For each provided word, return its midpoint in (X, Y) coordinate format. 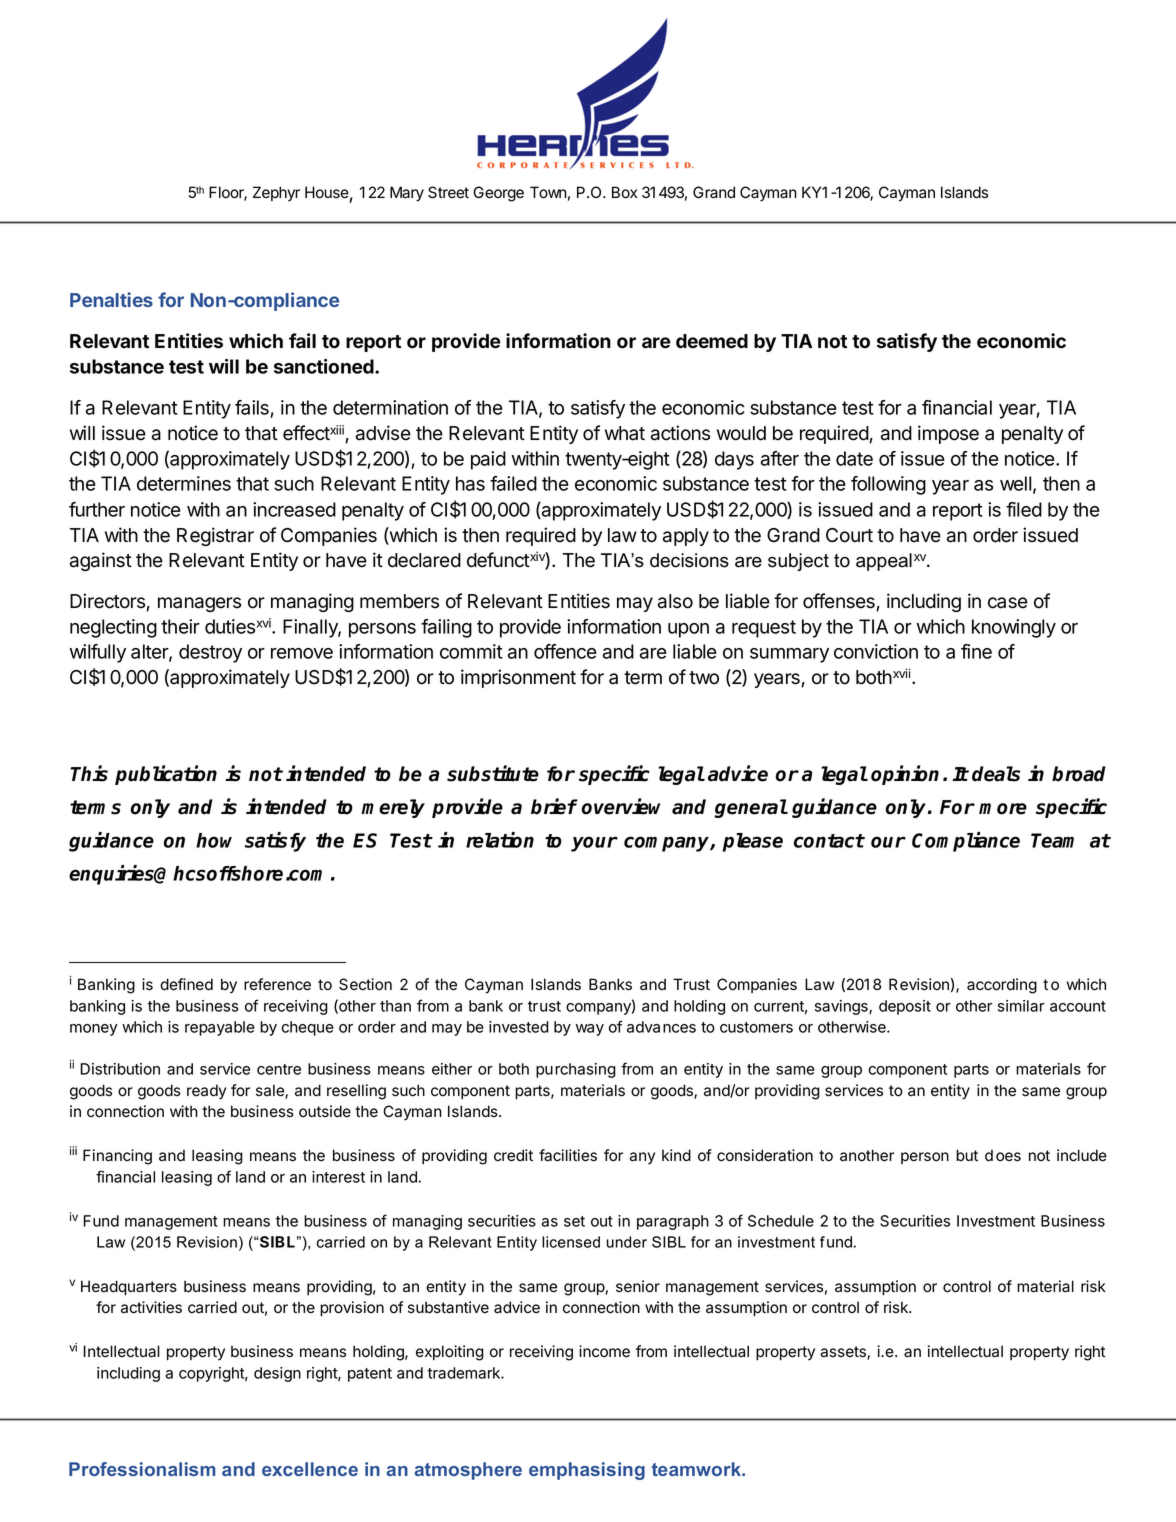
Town (548, 192)
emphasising (587, 1471)
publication (166, 775)
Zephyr (276, 194)
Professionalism (142, 1469)
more (1003, 809)
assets (844, 1353)
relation (500, 840)
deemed (712, 341)
